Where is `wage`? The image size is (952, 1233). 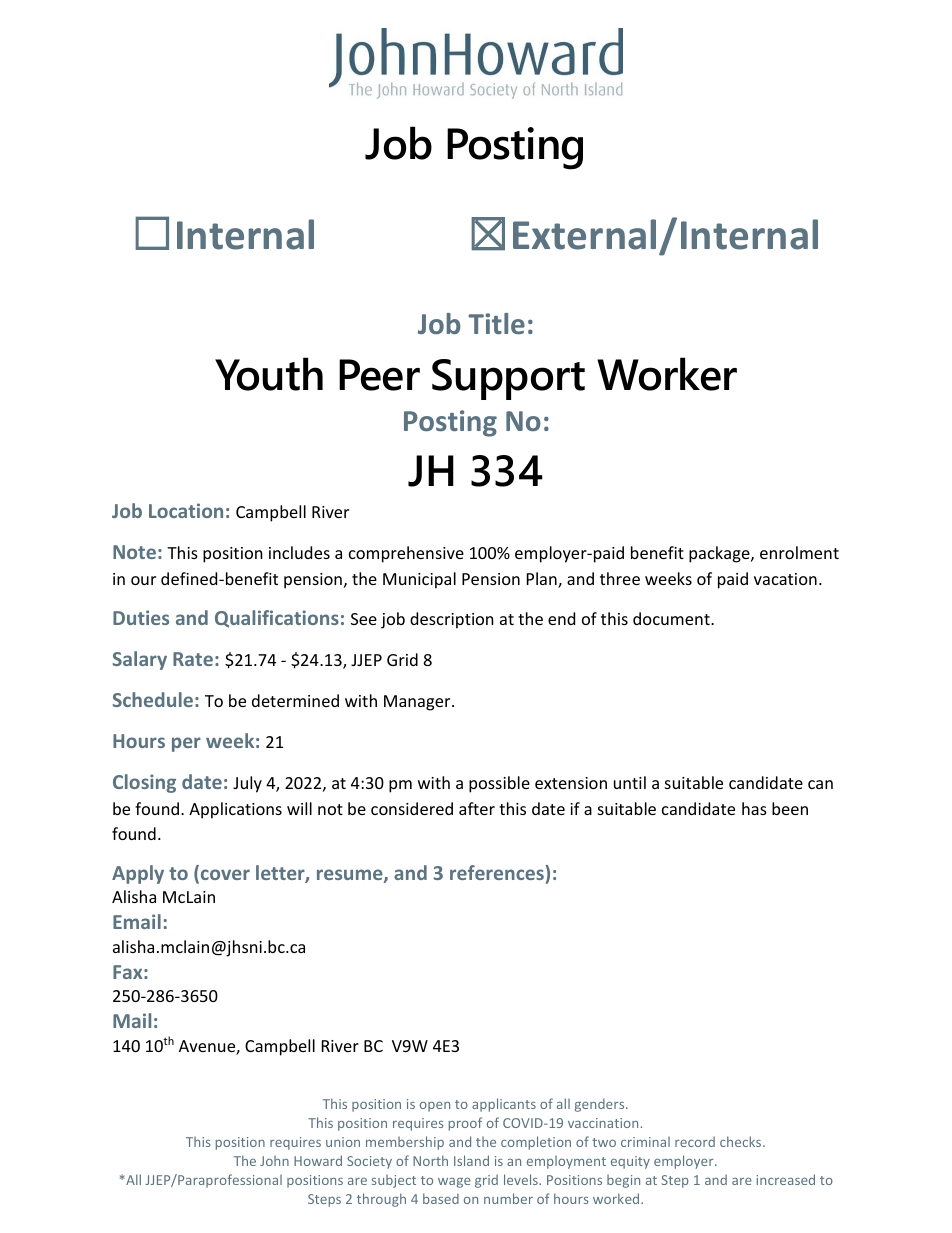 wage is located at coordinates (454, 1183).
